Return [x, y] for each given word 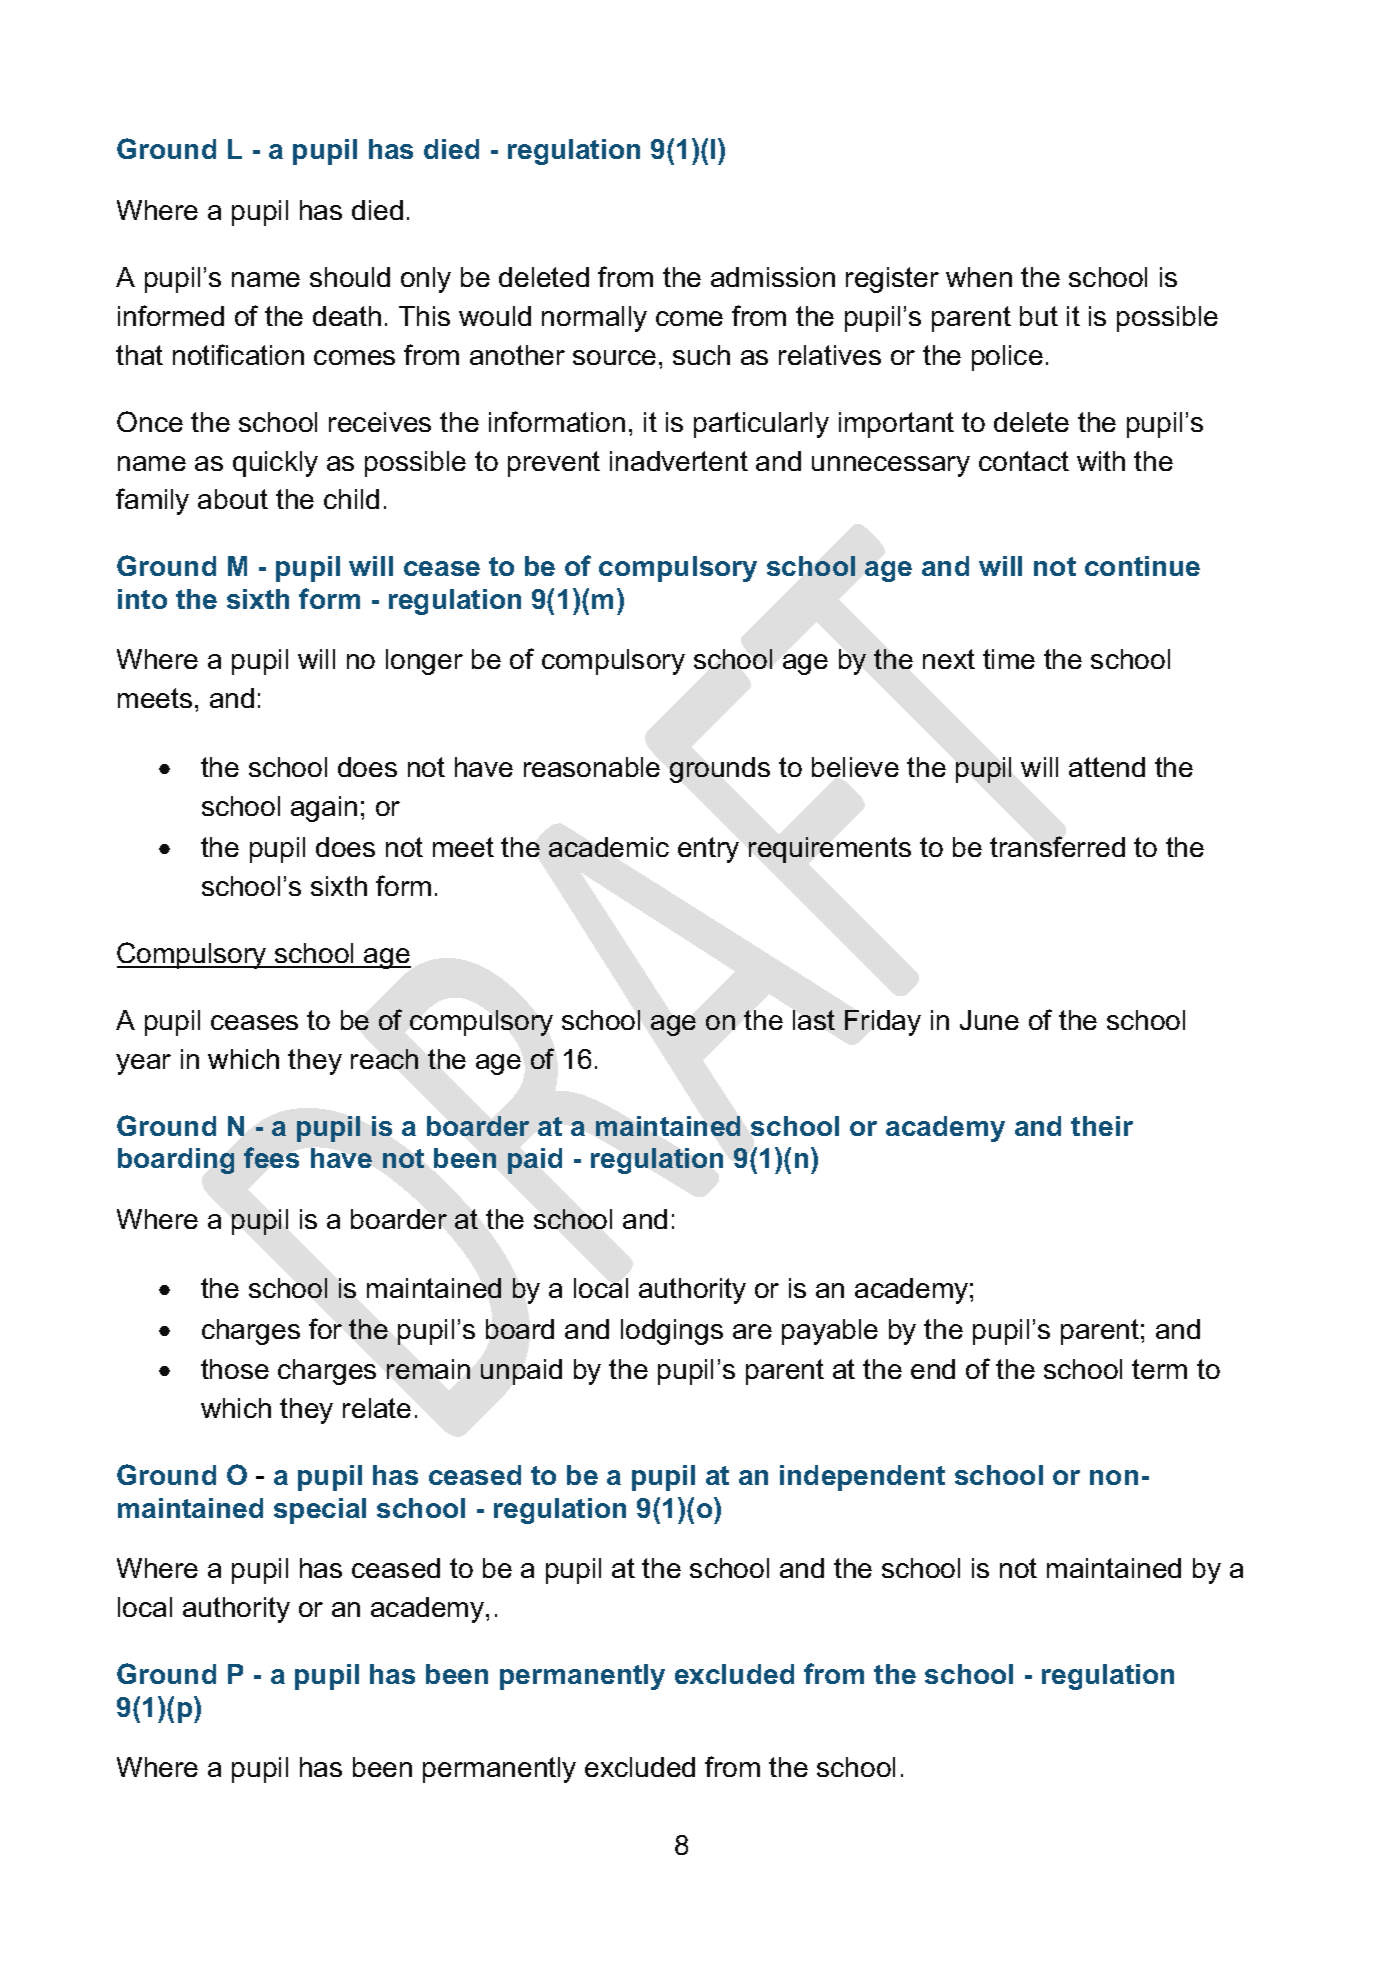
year [143, 1064]
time [1009, 659]
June [989, 1020]
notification [238, 354]
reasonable [592, 767]
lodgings [672, 1332]
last [814, 1020]
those [235, 1369]
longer [424, 662]
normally [594, 319]
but [1039, 316]
